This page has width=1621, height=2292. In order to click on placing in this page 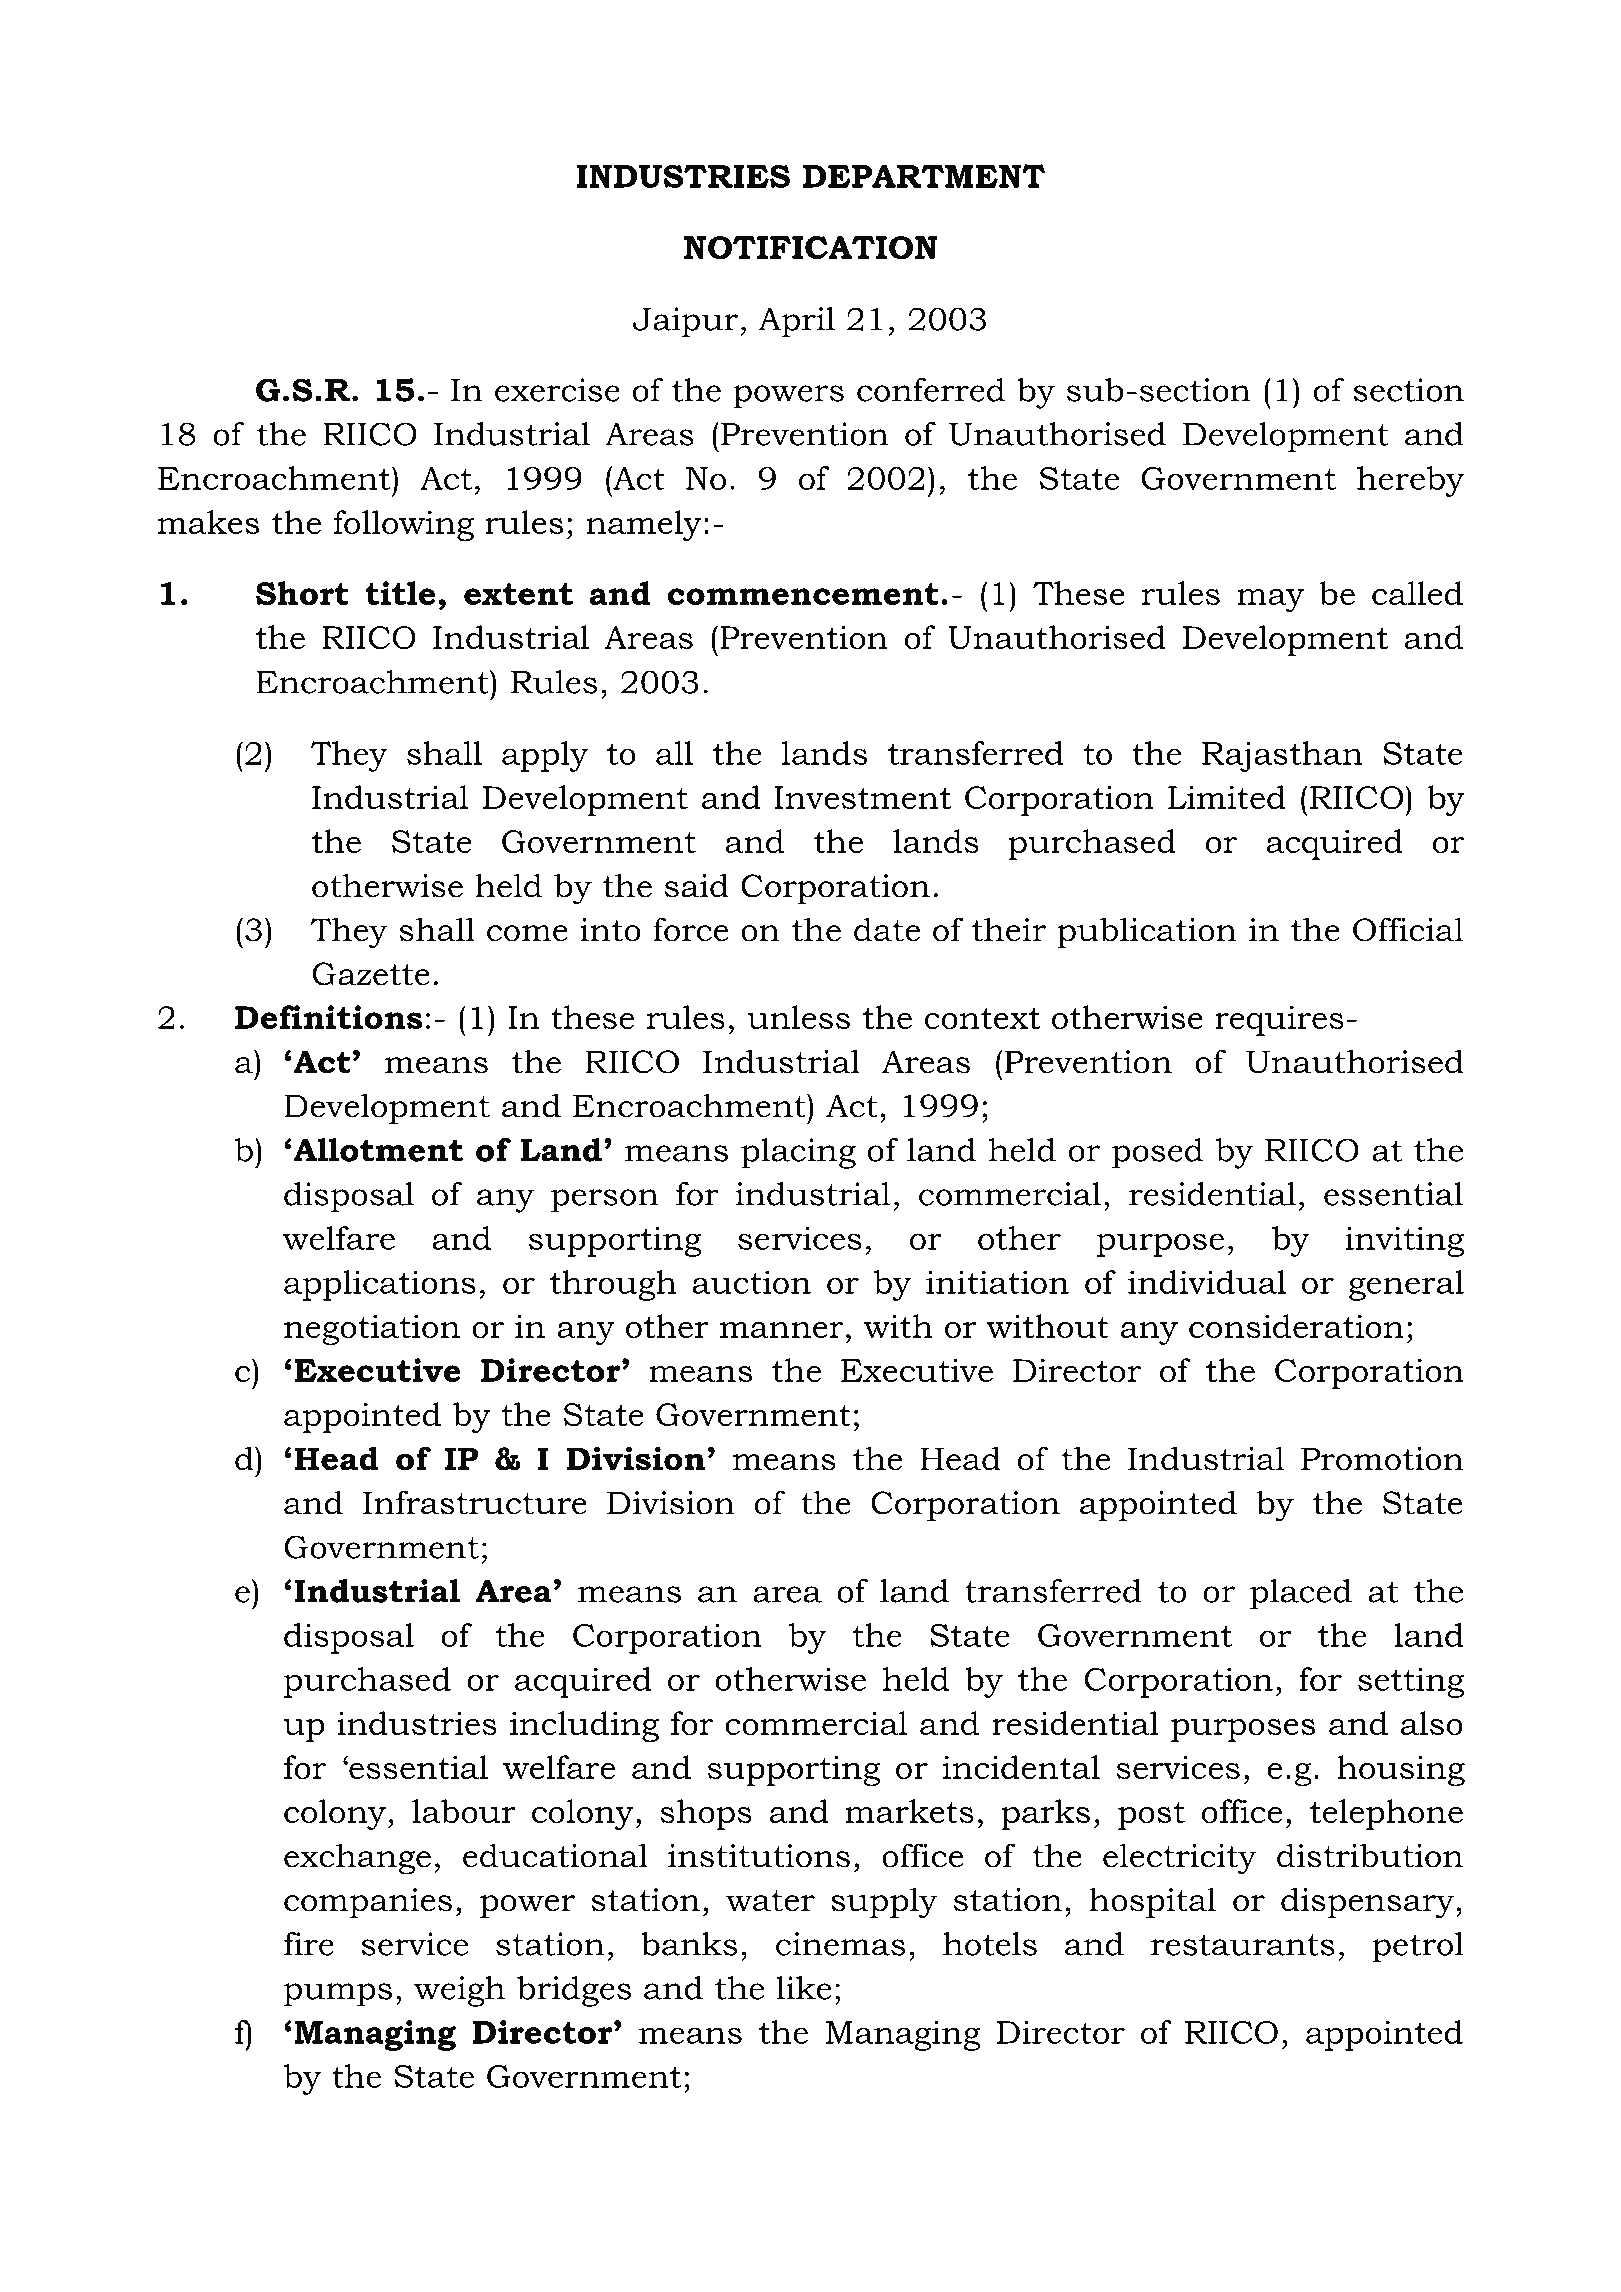, I will do `click(798, 1153)`.
